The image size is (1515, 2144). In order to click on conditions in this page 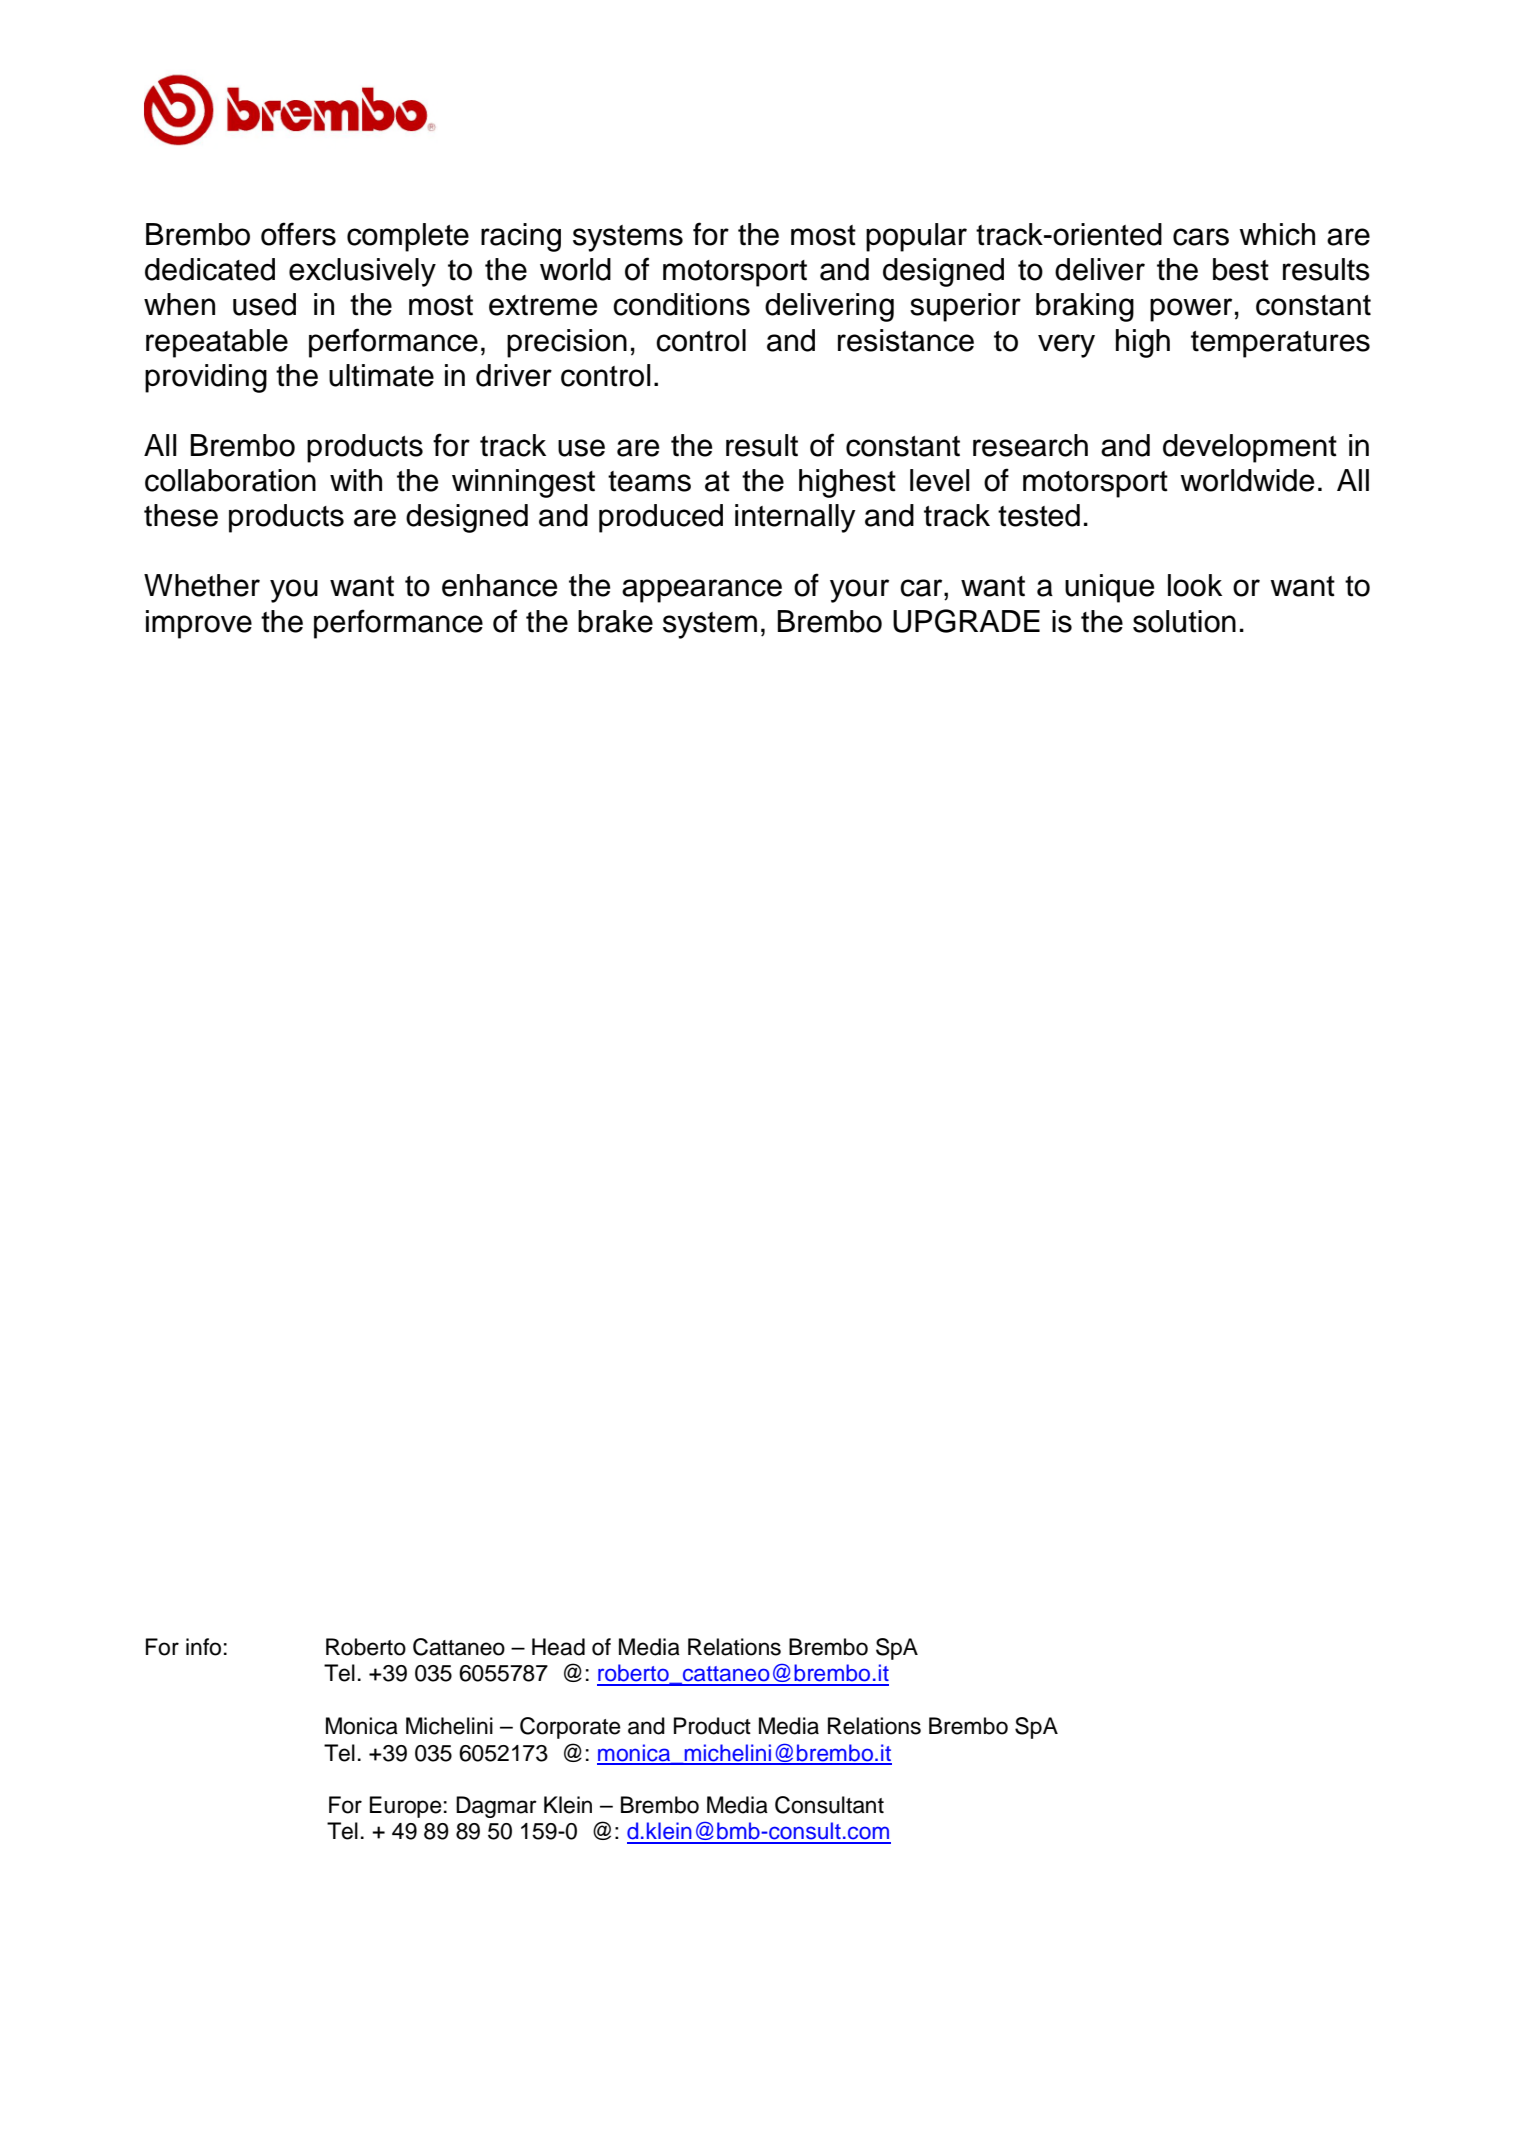, I will do `click(681, 304)`.
